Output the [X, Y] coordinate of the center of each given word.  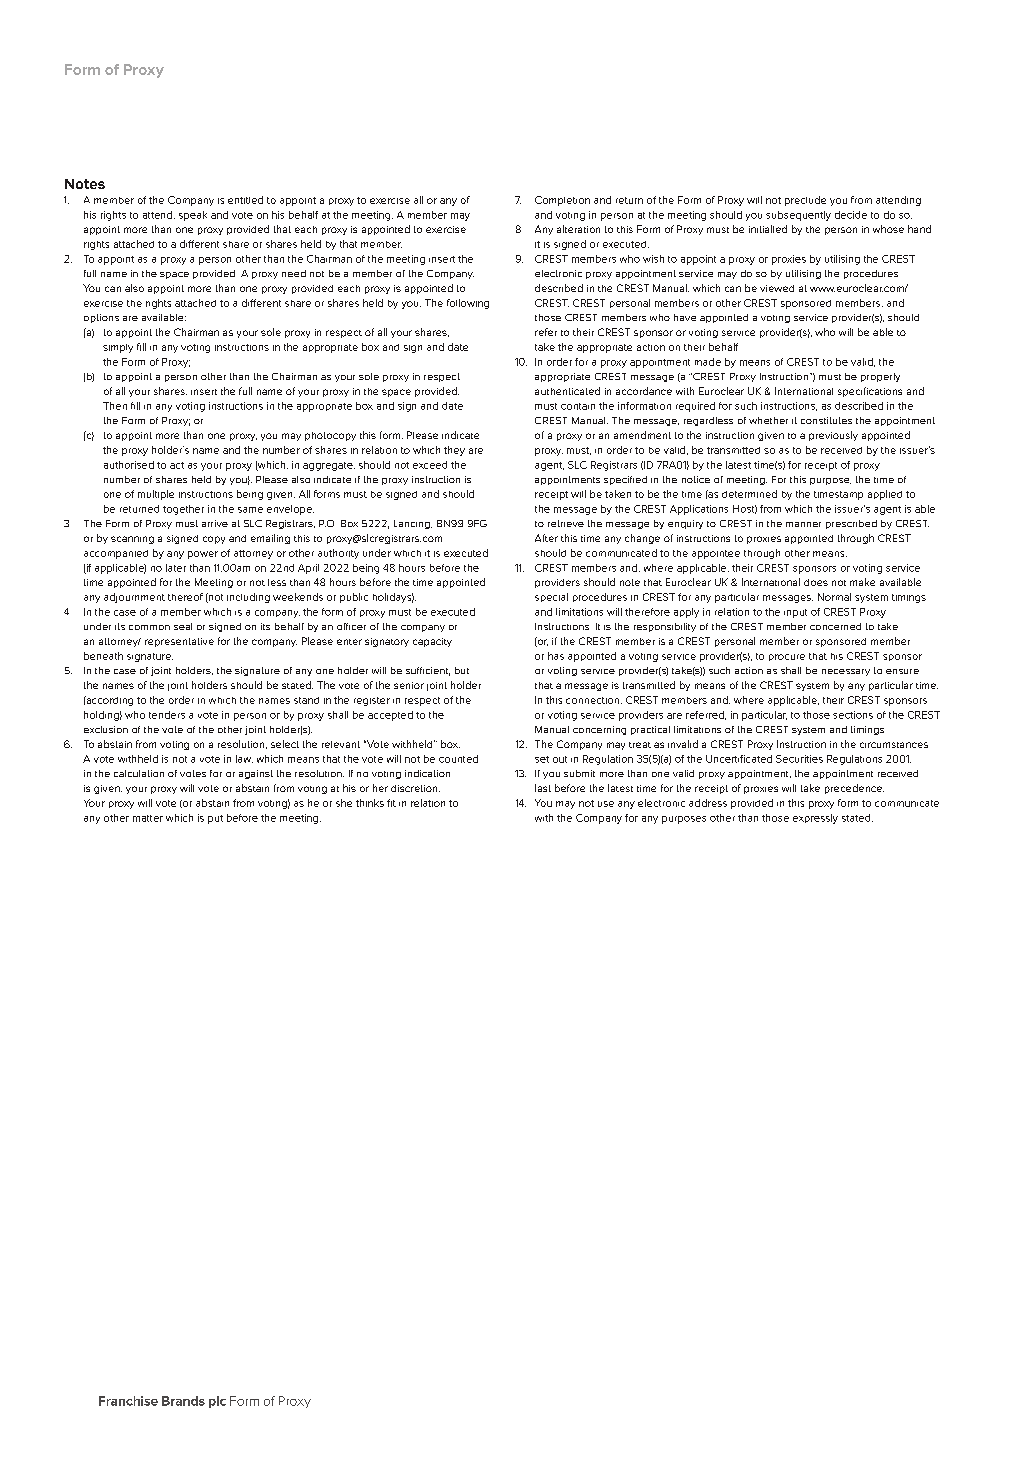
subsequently [798, 216]
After [546, 538]
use [606, 804]
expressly [815, 819]
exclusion [106, 729]
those [775, 818]
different [199, 244]
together [183, 510]
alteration [578, 229]
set [542, 759]
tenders [167, 715]
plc [217, 1402]
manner [803, 524]
